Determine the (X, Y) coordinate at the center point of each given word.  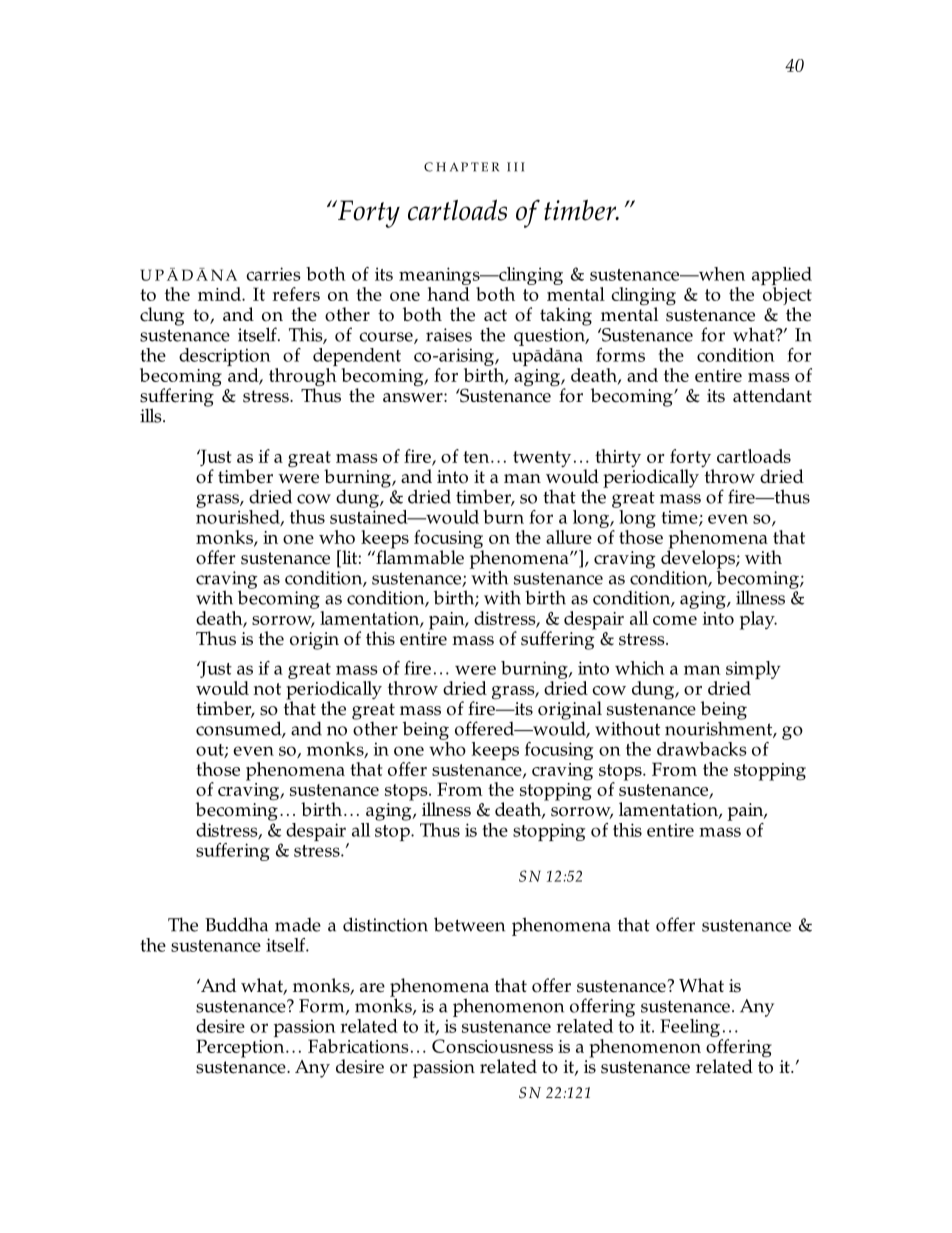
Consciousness (492, 1046)
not (267, 689)
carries (273, 274)
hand (448, 294)
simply (753, 671)
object (787, 297)
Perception (241, 1048)
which (640, 668)
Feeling (690, 1028)
